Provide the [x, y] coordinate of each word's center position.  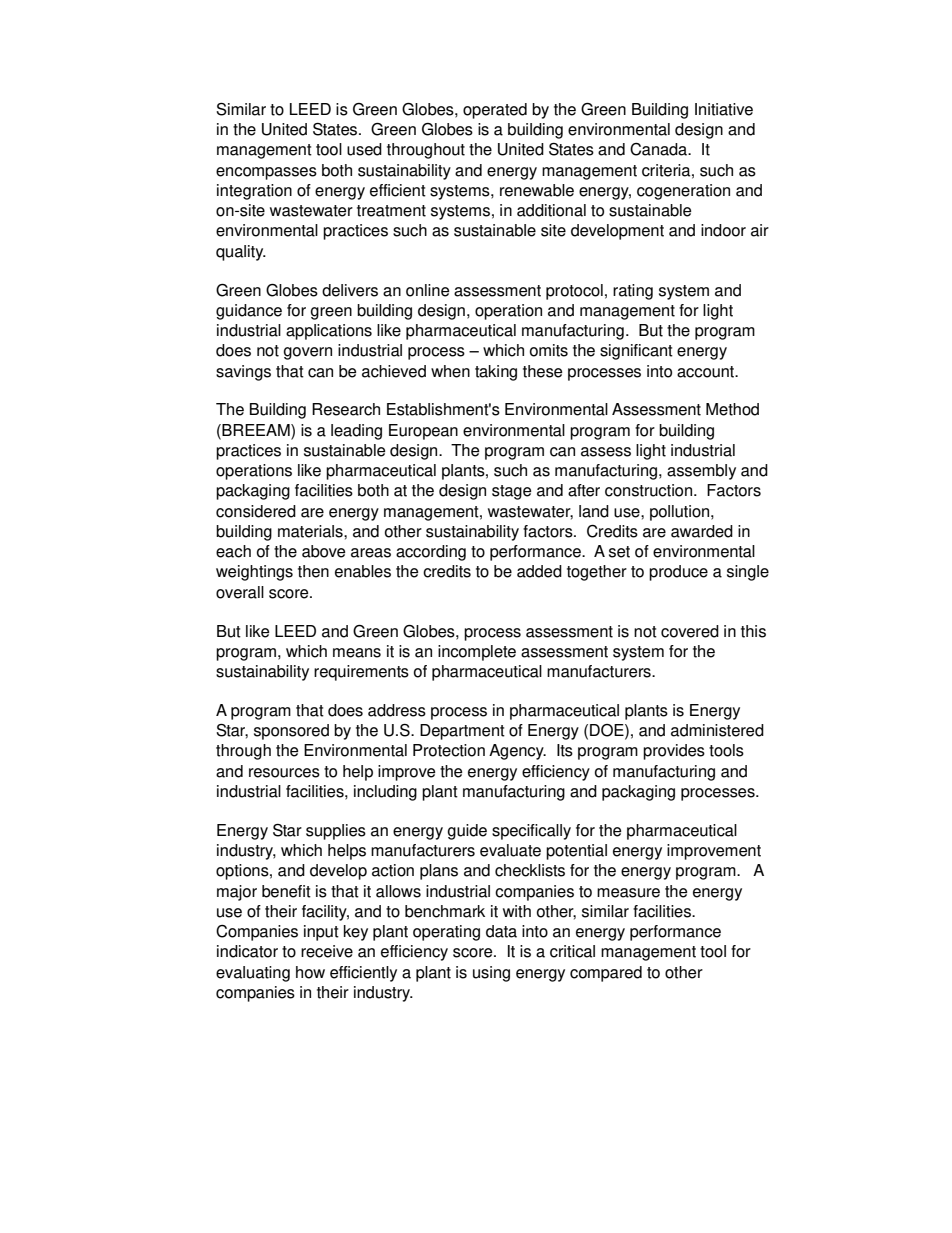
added [539, 571]
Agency [517, 752]
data [501, 931]
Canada [660, 149]
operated [495, 111]
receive [327, 951]
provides [674, 752]
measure [628, 893]
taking [496, 373]
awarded [702, 531]
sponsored [291, 732]
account [707, 372]
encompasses [266, 173]
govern [308, 353]
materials [311, 531]
